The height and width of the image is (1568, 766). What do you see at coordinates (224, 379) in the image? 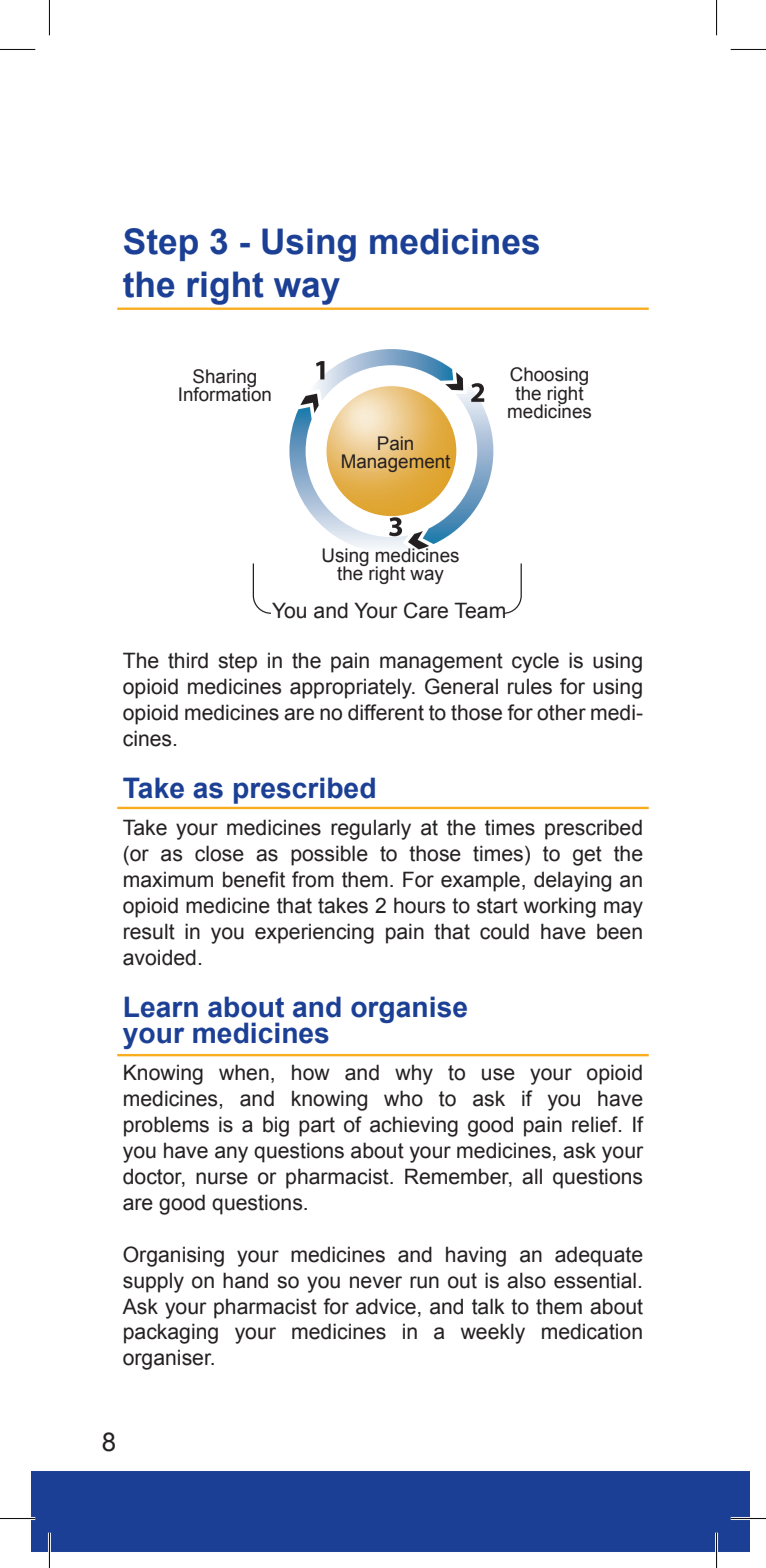
I see `Sharing` at bounding box center [224, 379].
